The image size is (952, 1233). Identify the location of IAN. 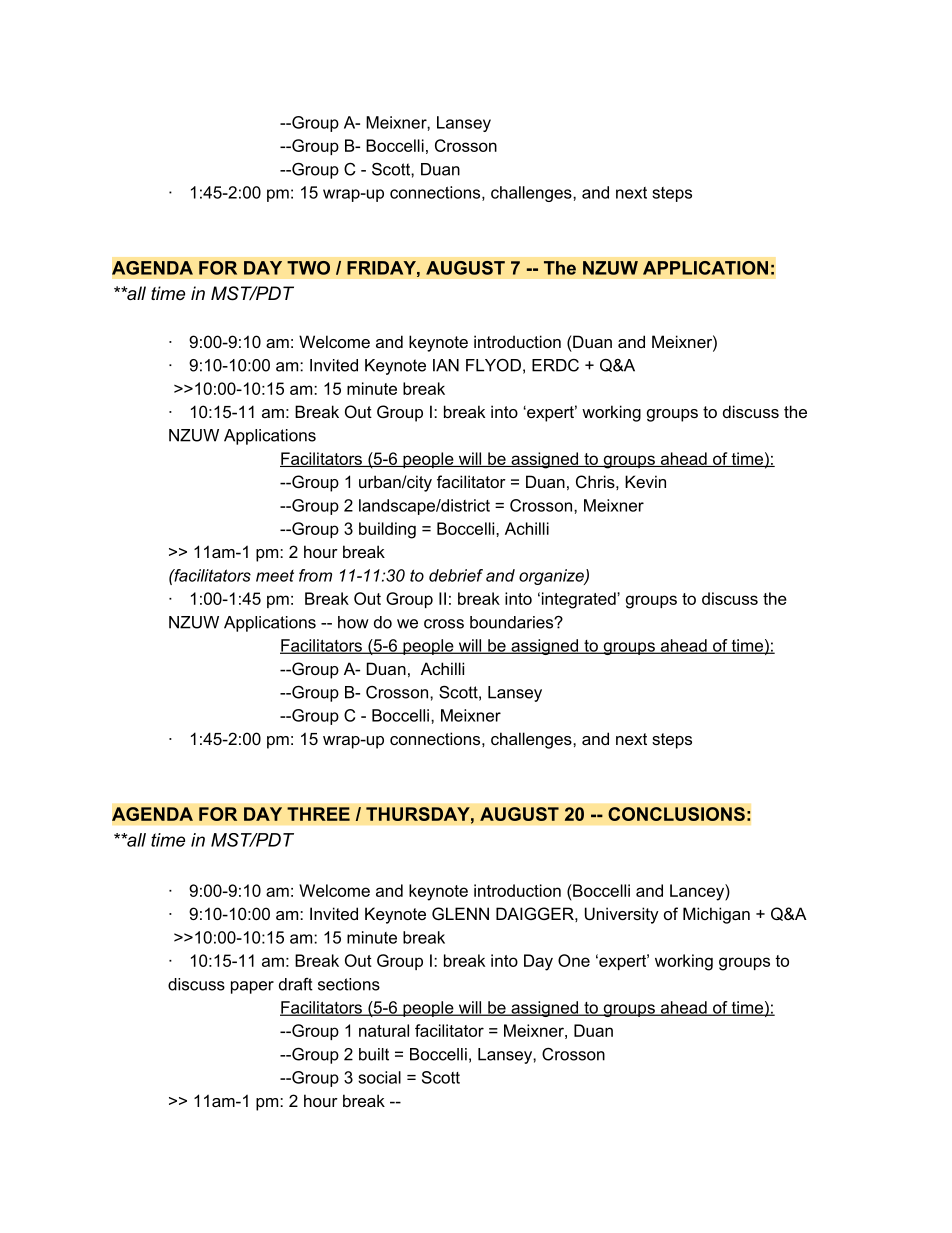
(446, 365).
